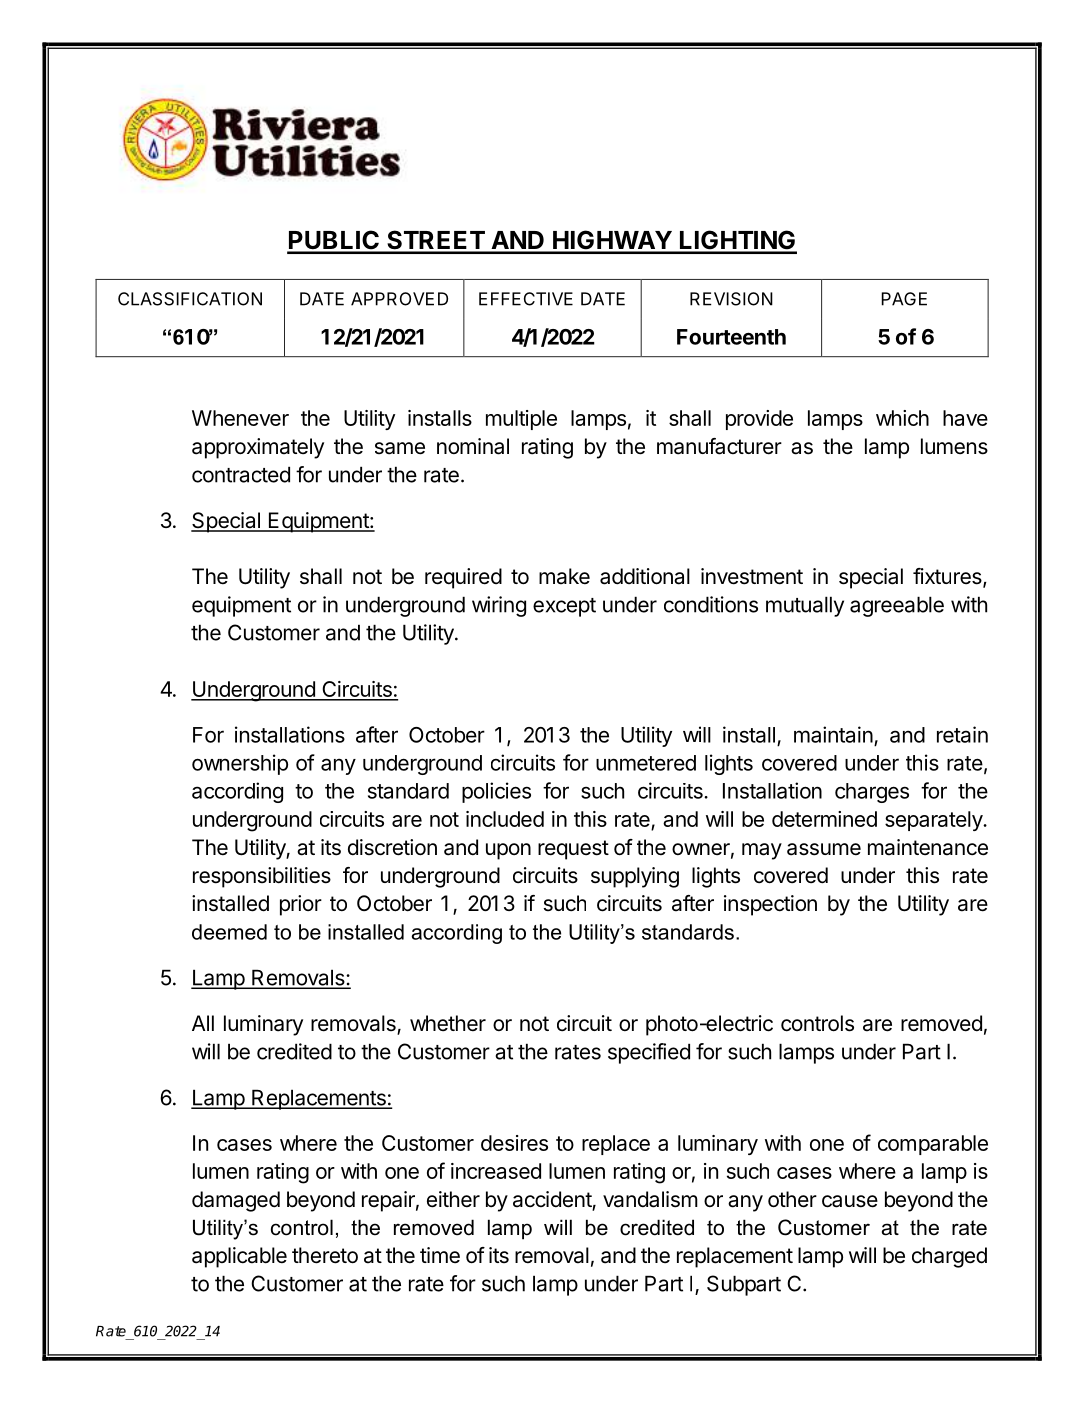 This image has width=1084, height=1403. I want to click on accident, so click(553, 1200).
